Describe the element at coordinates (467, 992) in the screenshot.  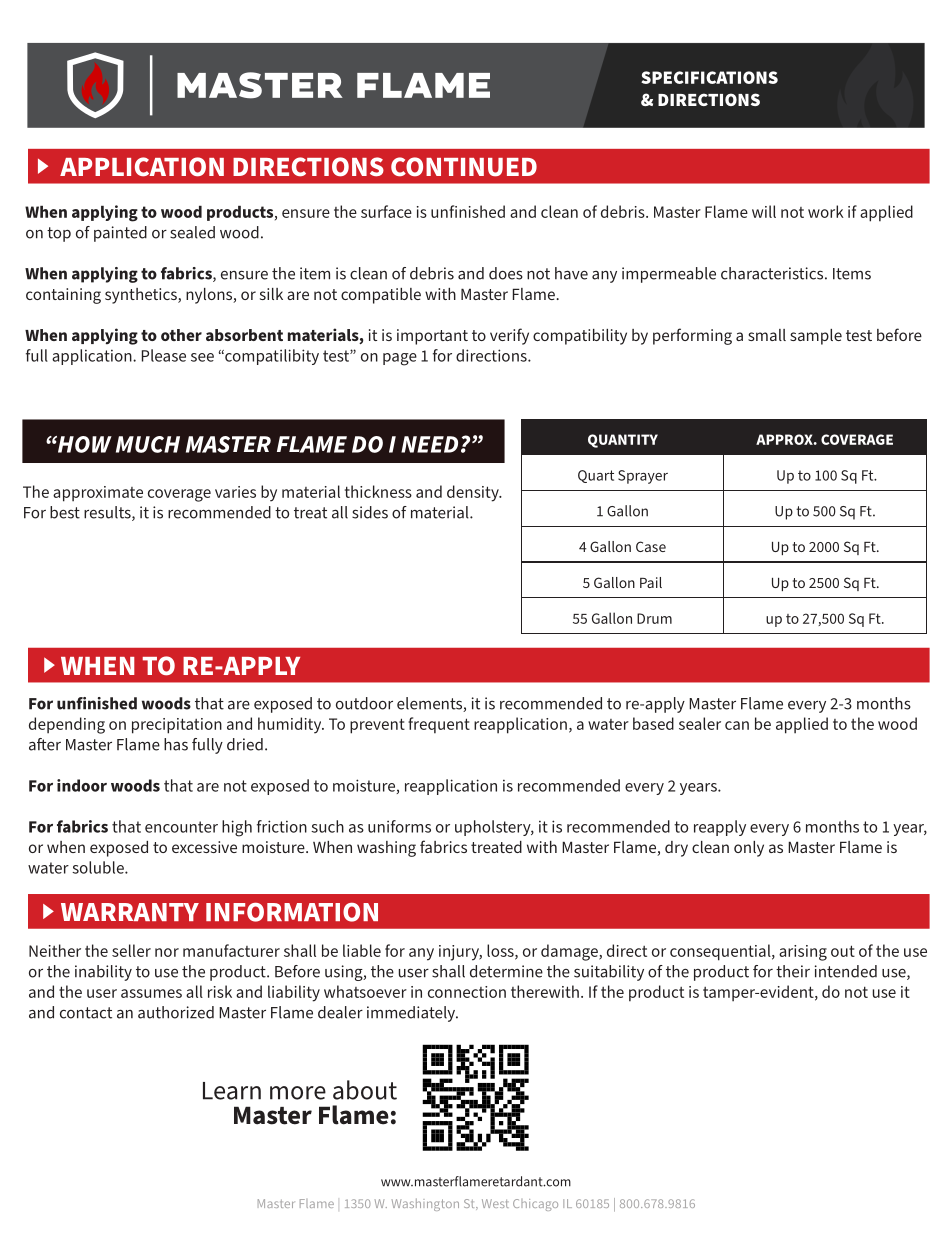
I see `connection` at that location.
